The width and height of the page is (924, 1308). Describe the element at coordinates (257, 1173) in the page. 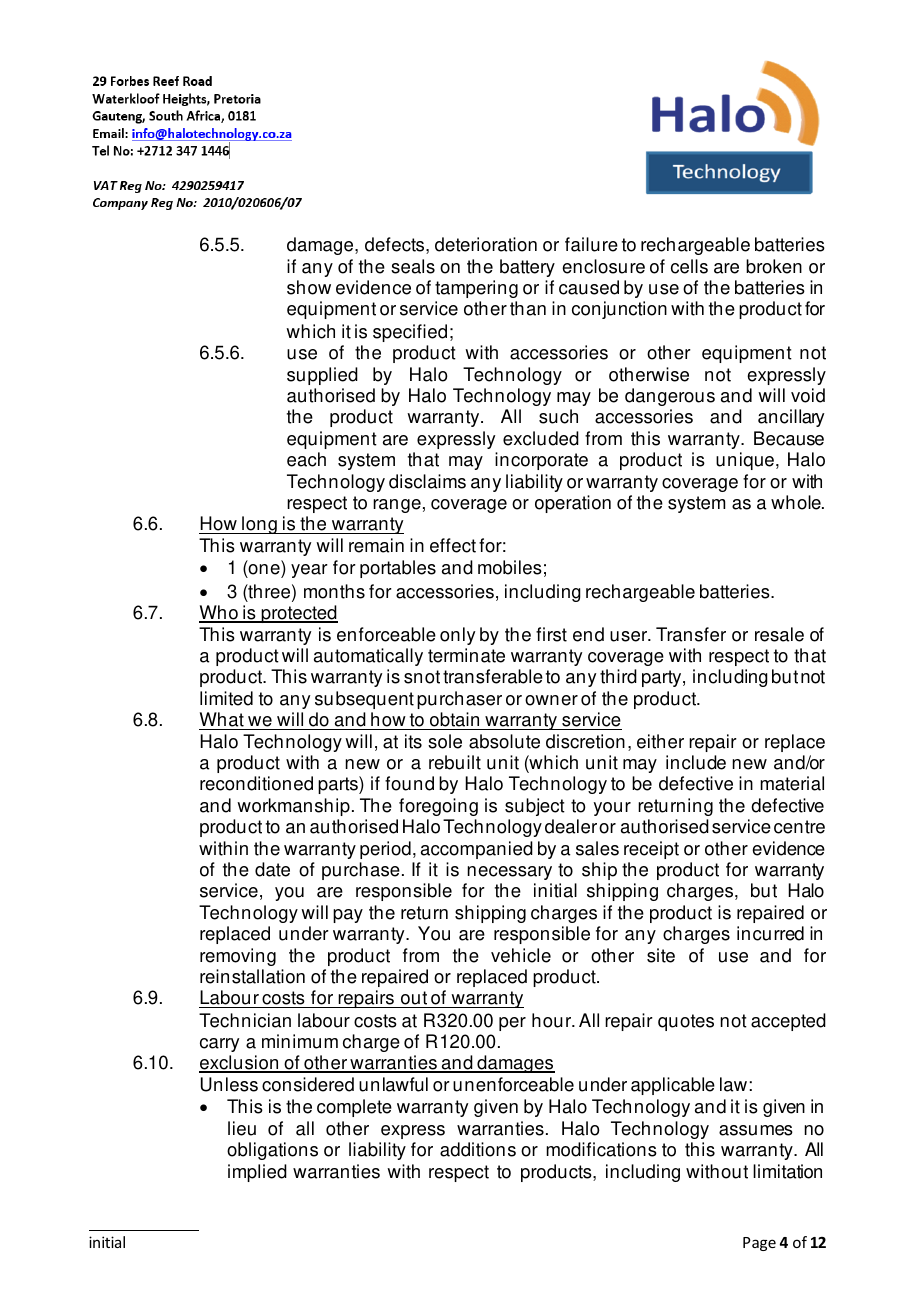

I see `implied` at that location.
